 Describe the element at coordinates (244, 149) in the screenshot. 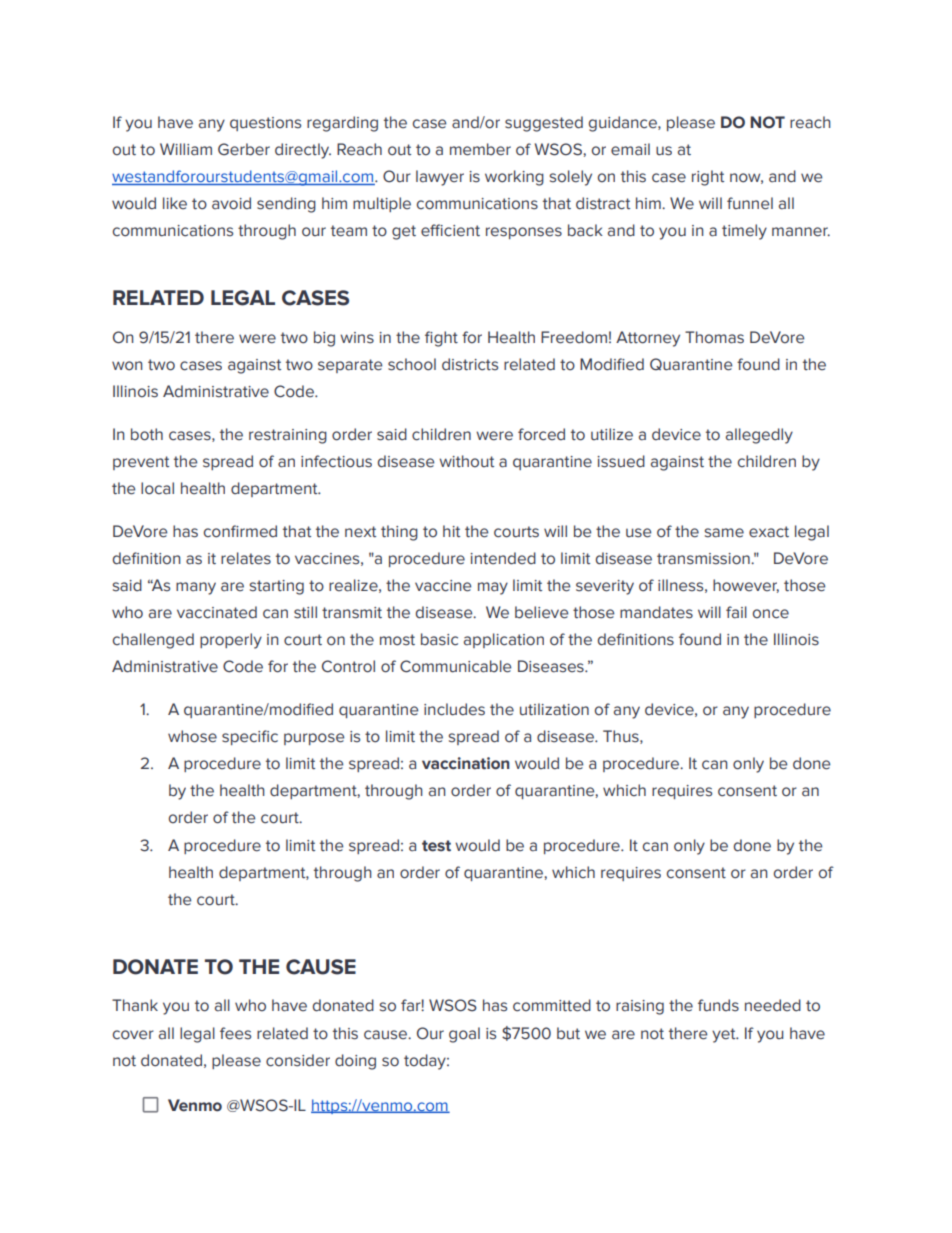

I see `Gerber` at that location.
